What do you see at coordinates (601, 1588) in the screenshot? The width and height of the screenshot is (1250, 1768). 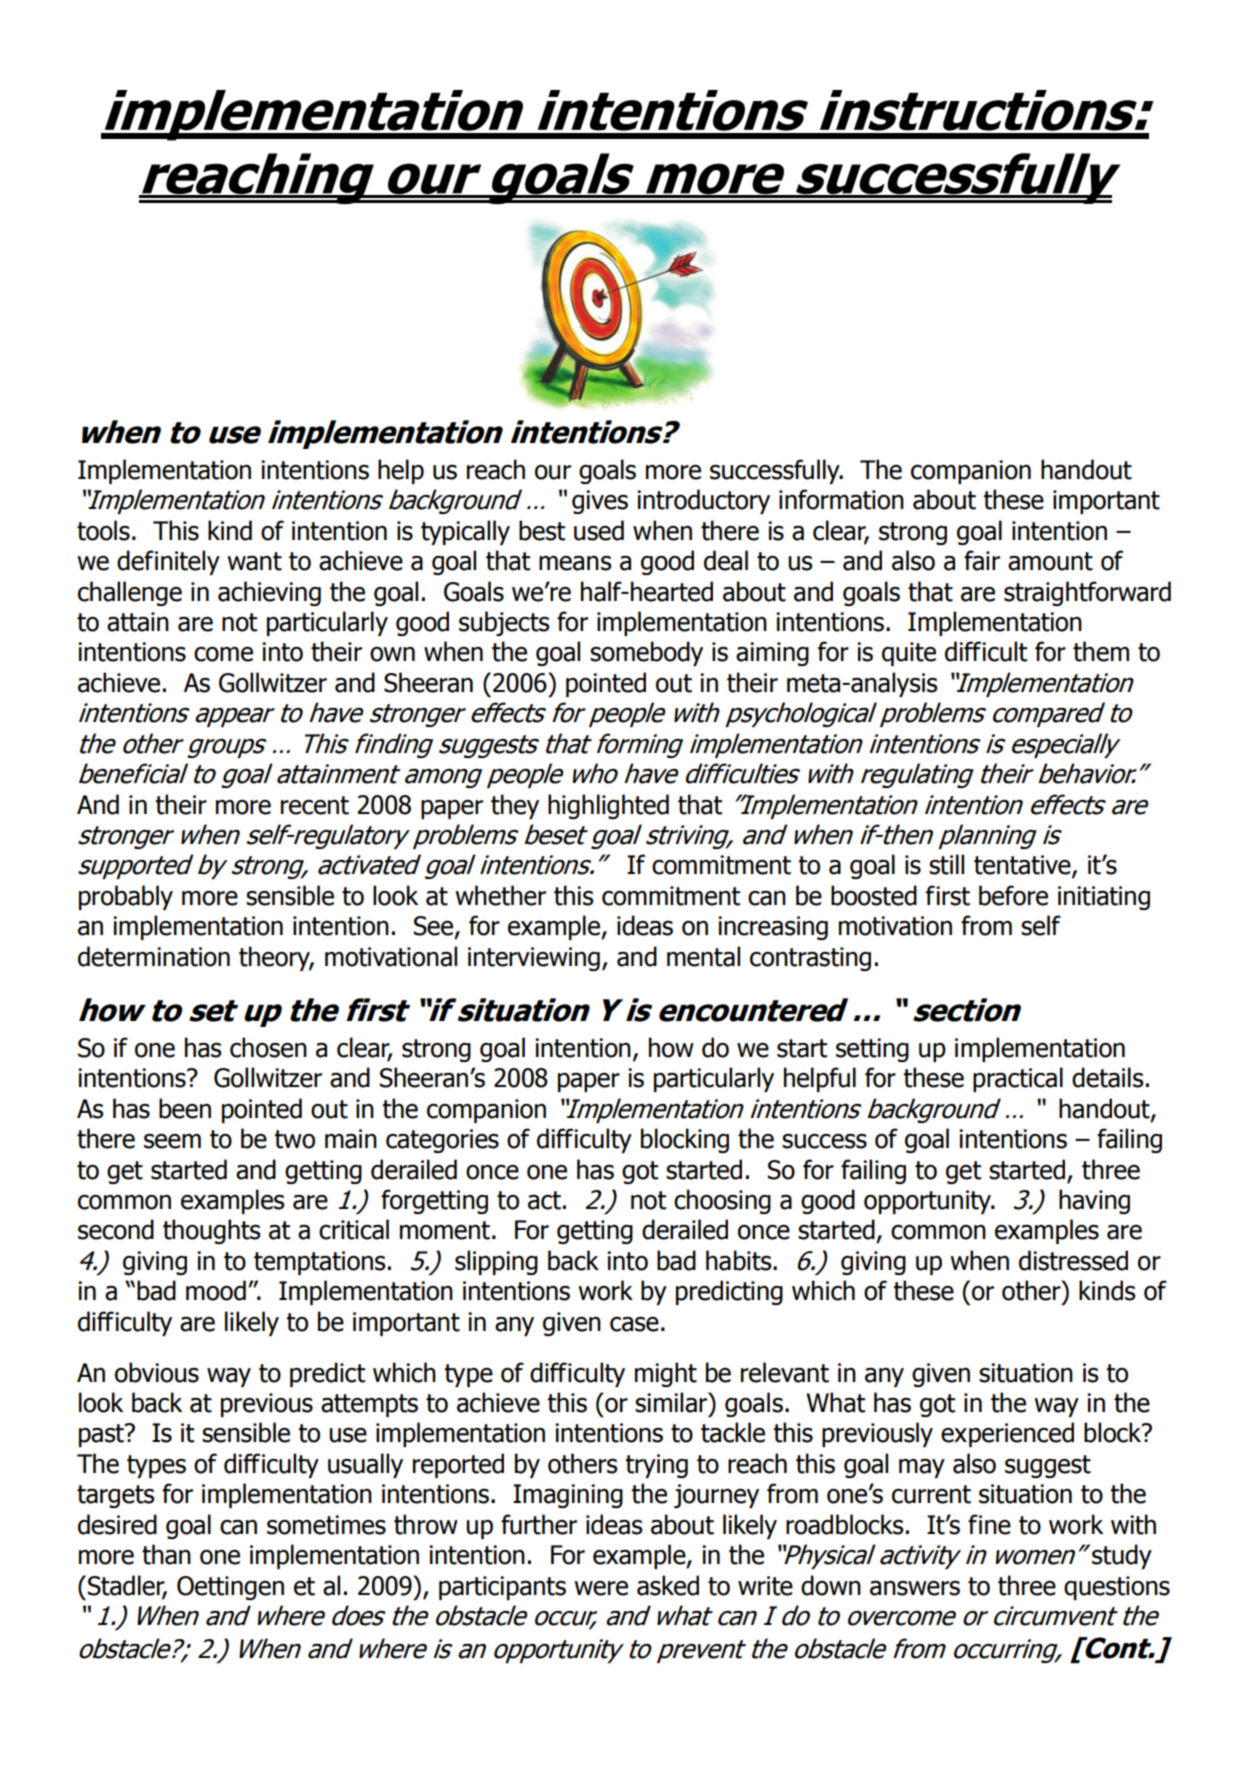 I see `were` at bounding box center [601, 1588].
